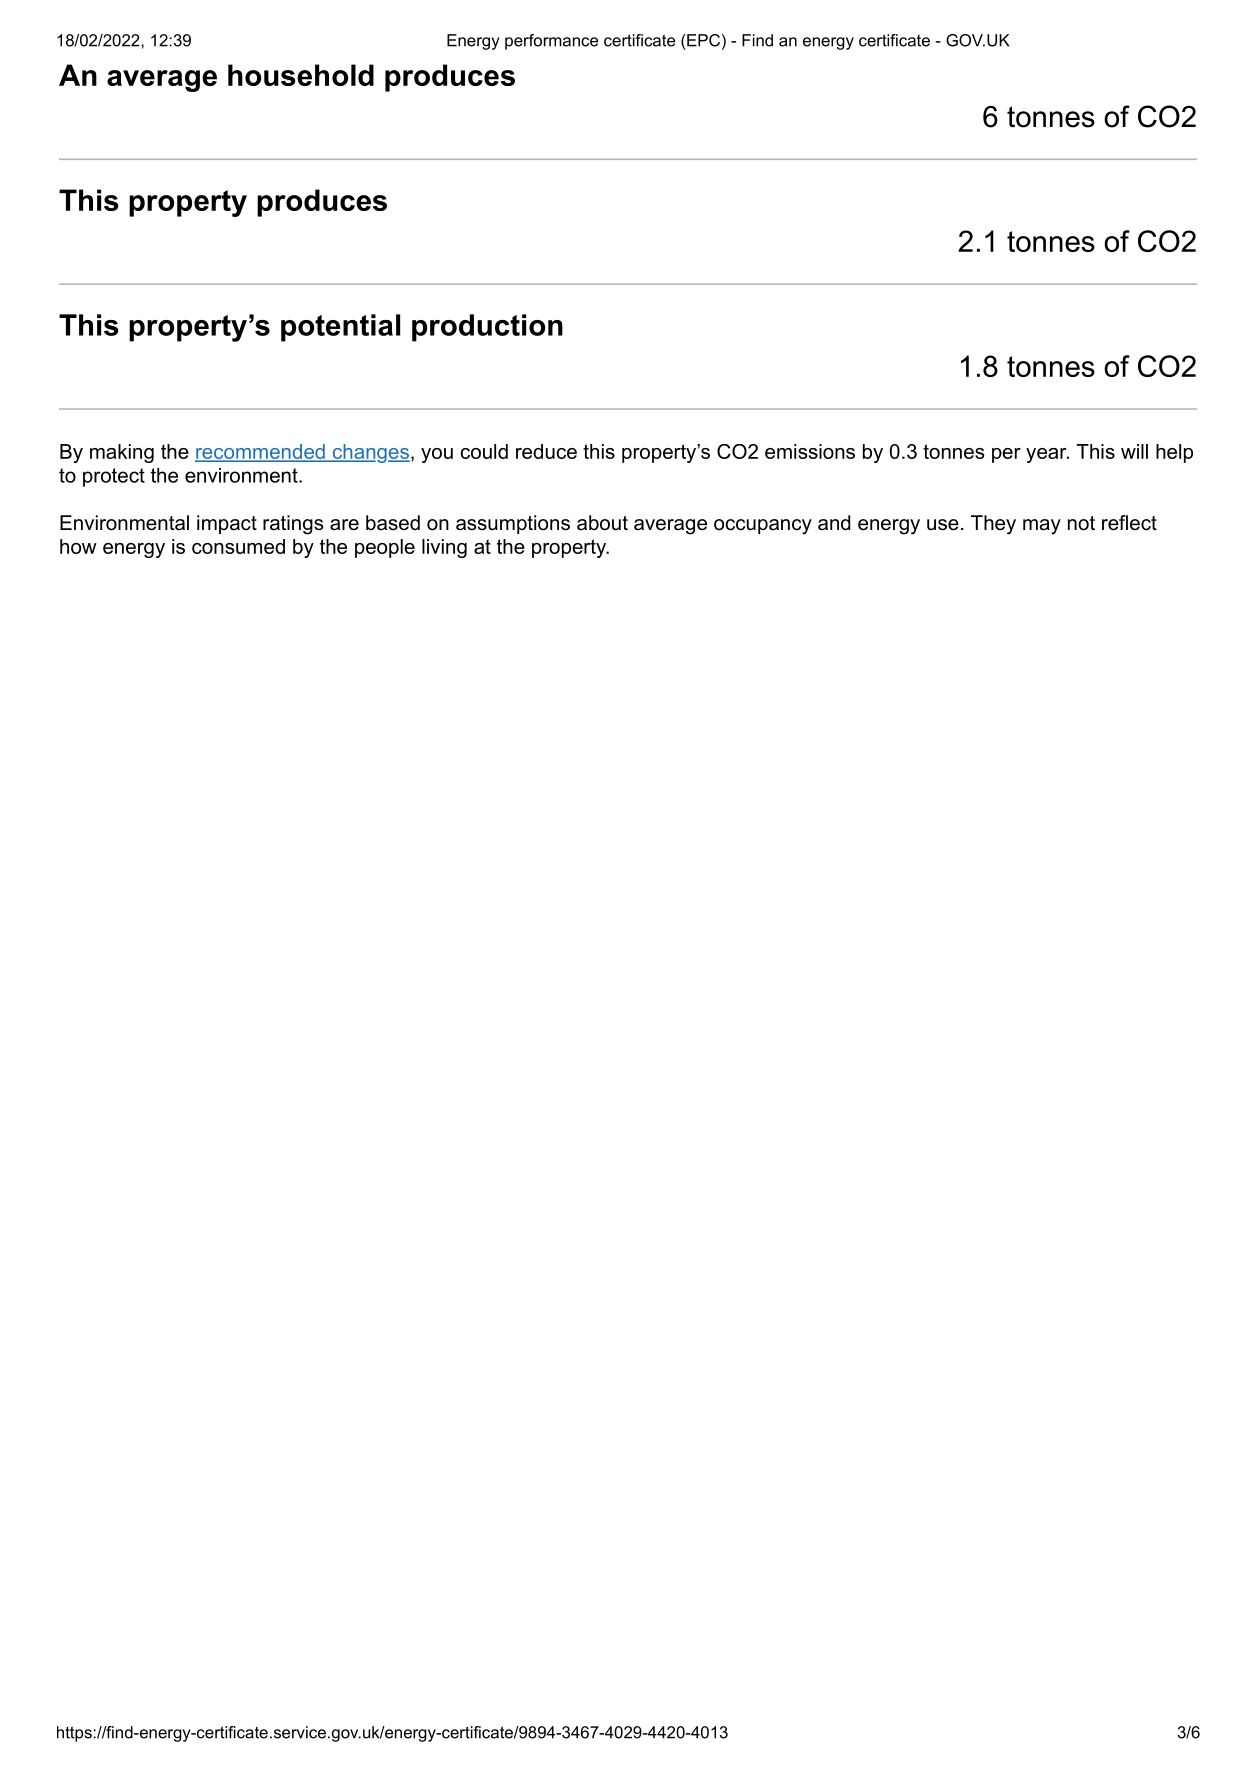  What do you see at coordinates (487, 328) in the page?
I see `production` at bounding box center [487, 328].
